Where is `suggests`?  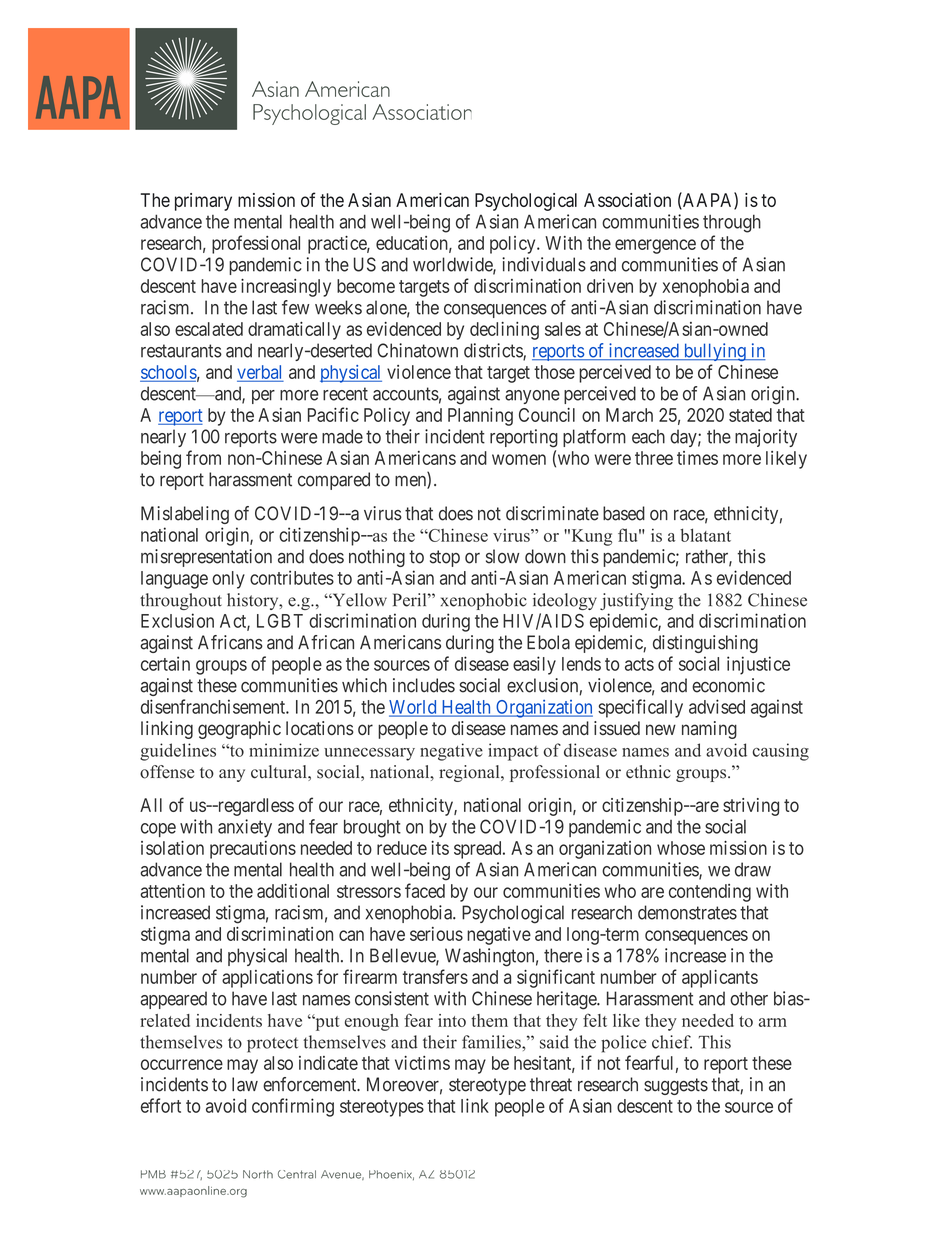
suggests is located at coordinates (676, 1086).
